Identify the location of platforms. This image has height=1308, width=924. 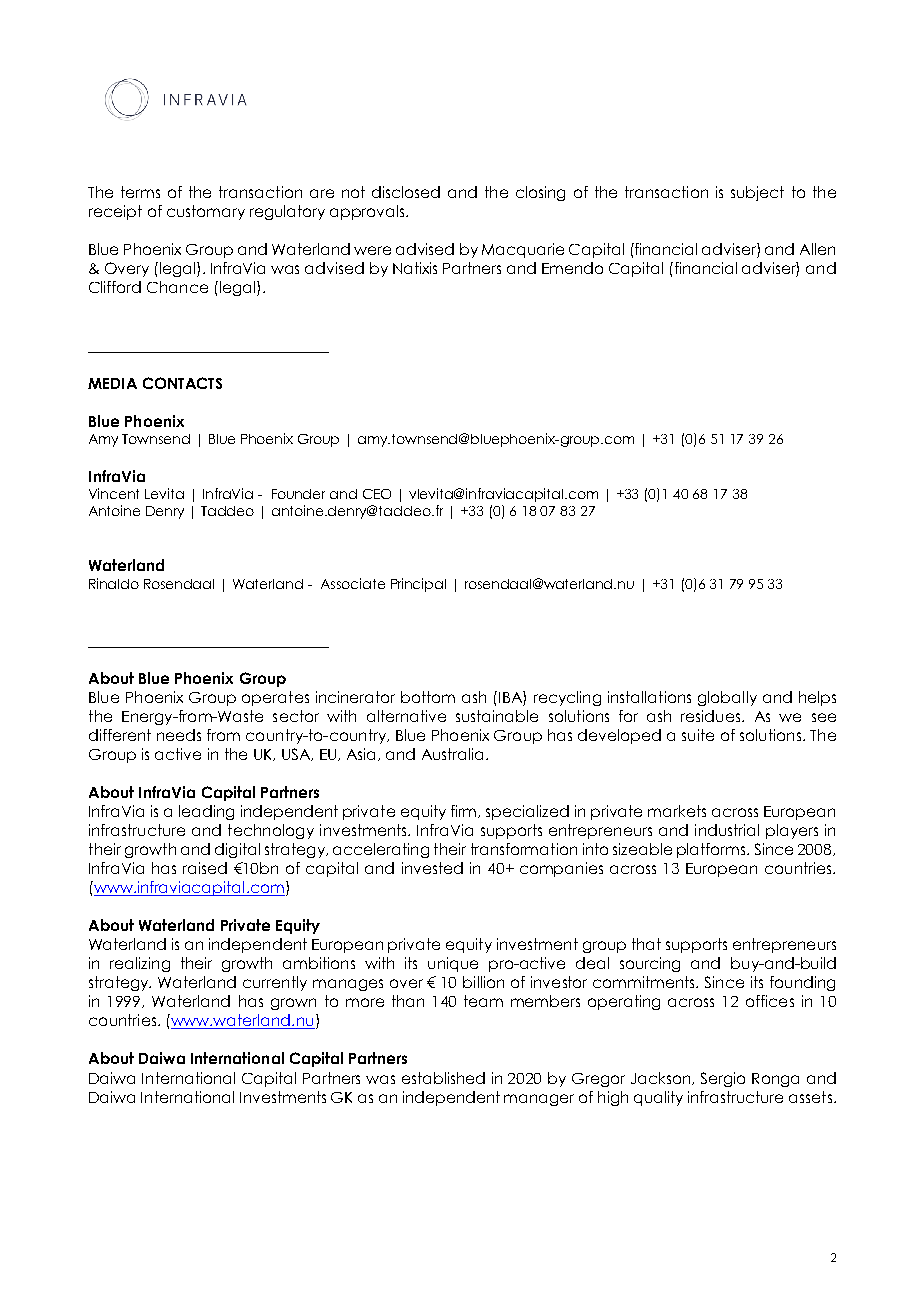
(712, 850).
